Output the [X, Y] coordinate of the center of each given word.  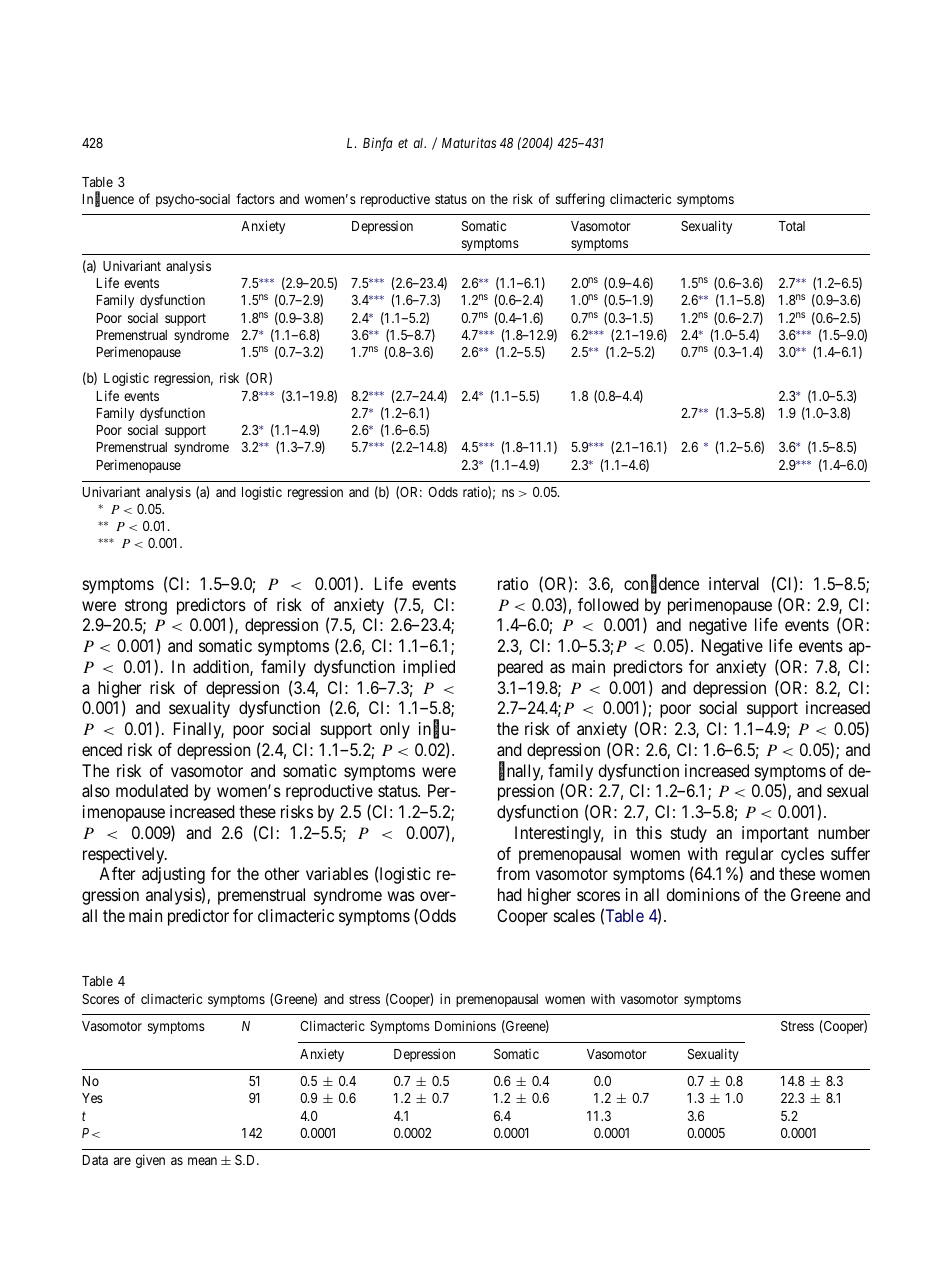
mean [202, 1161]
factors [255, 198]
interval [734, 583]
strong [146, 607]
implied [429, 668]
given [150, 1161]
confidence [661, 584]
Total [792, 226]
